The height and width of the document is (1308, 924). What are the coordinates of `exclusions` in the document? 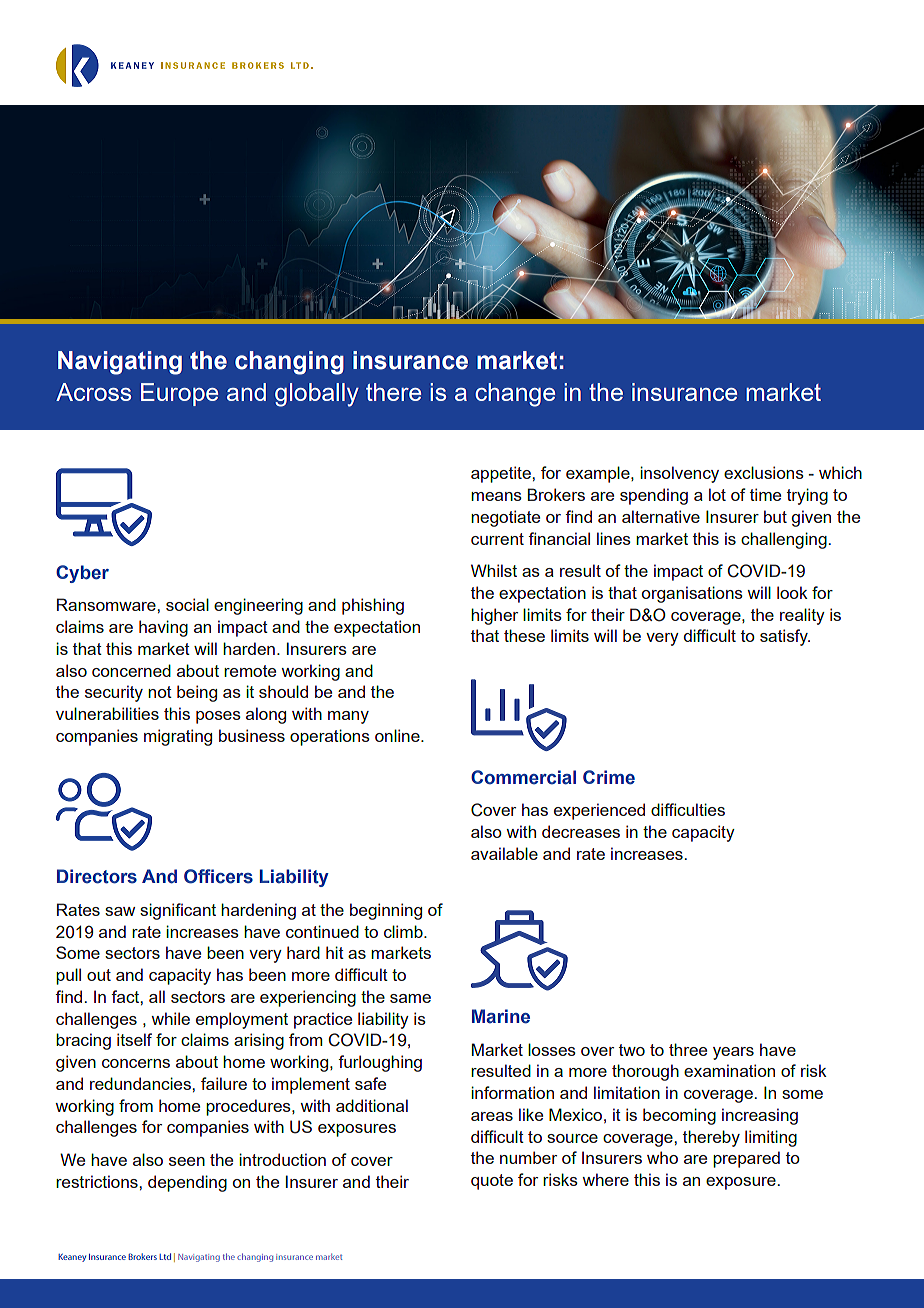 It's located at (764, 472).
